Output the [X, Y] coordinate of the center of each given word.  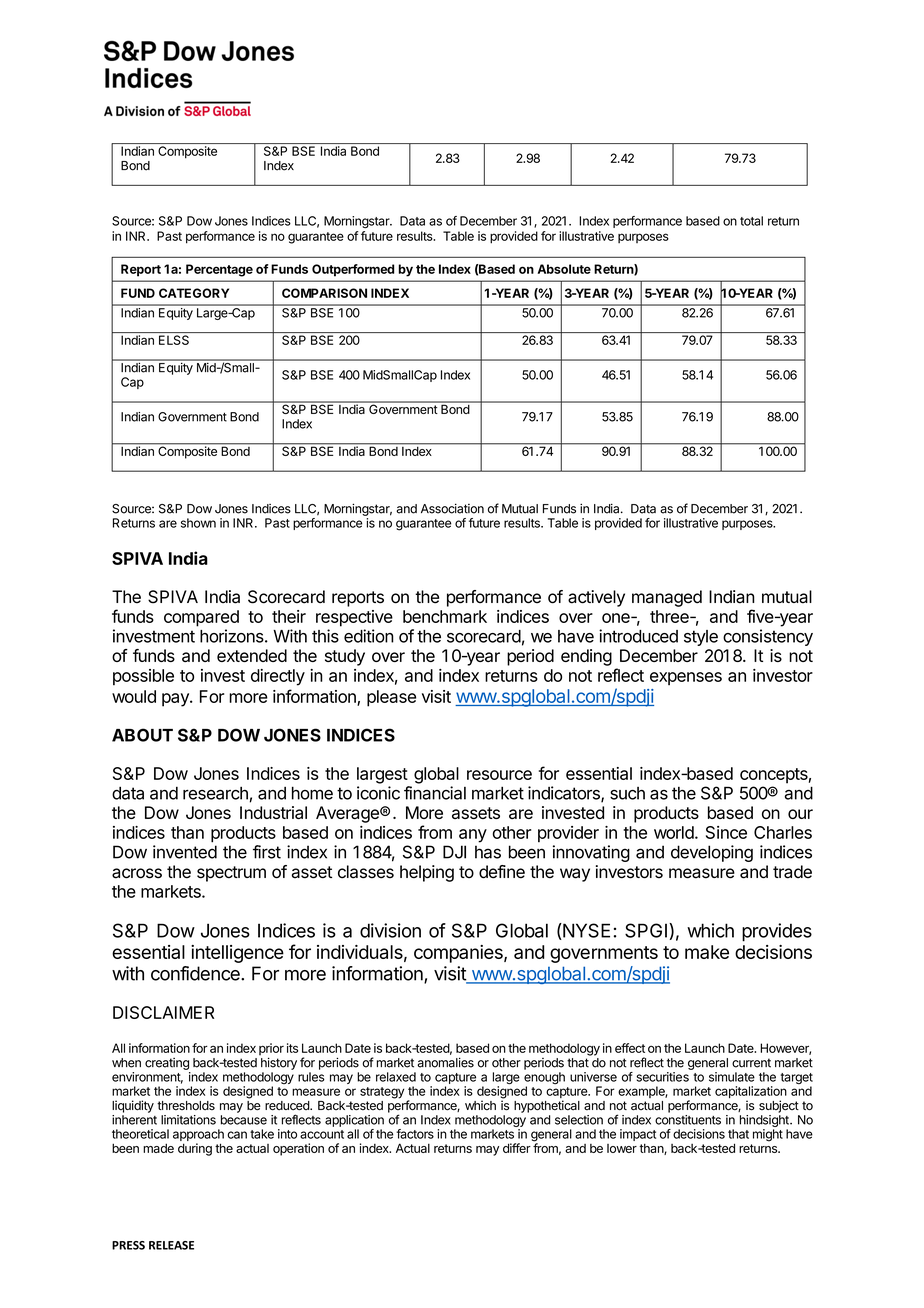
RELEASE [171, 1245]
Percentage [219, 270]
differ [517, 1148]
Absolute [564, 269]
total [751, 221]
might [768, 1135]
